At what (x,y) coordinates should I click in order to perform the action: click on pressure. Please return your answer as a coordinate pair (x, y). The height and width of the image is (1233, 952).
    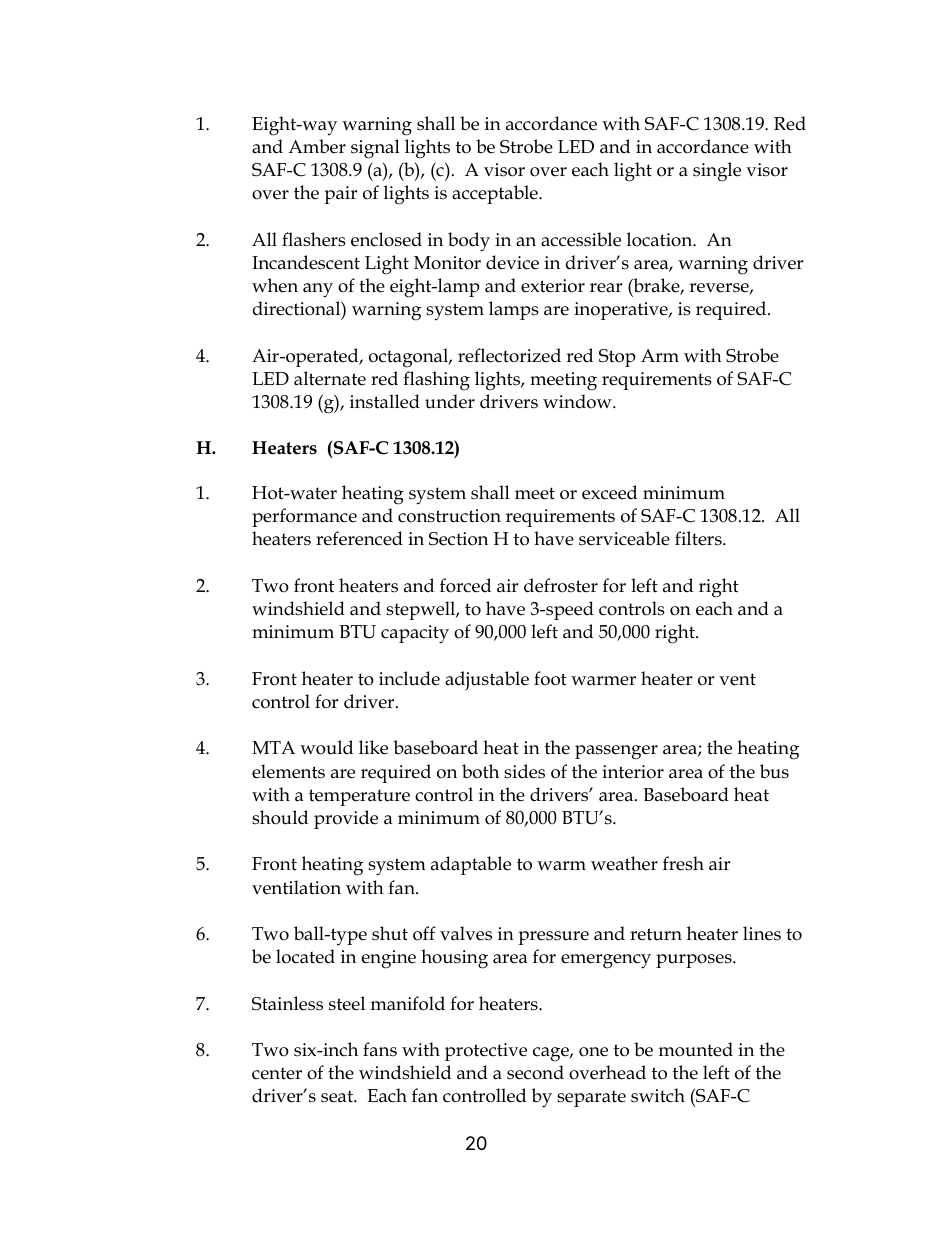
    Looking at the image, I should click on (553, 938).
